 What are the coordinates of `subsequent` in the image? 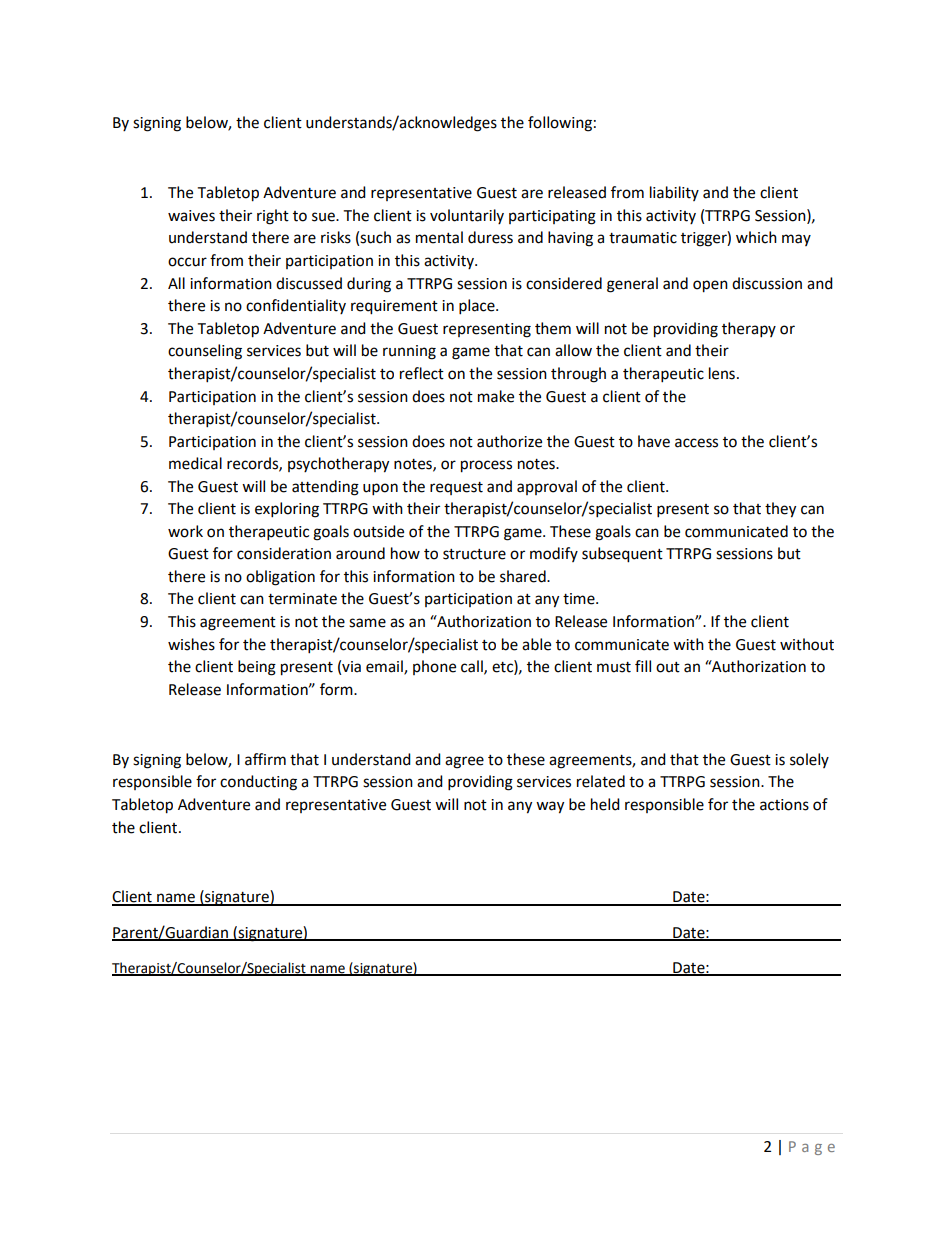 It's located at (622, 555).
